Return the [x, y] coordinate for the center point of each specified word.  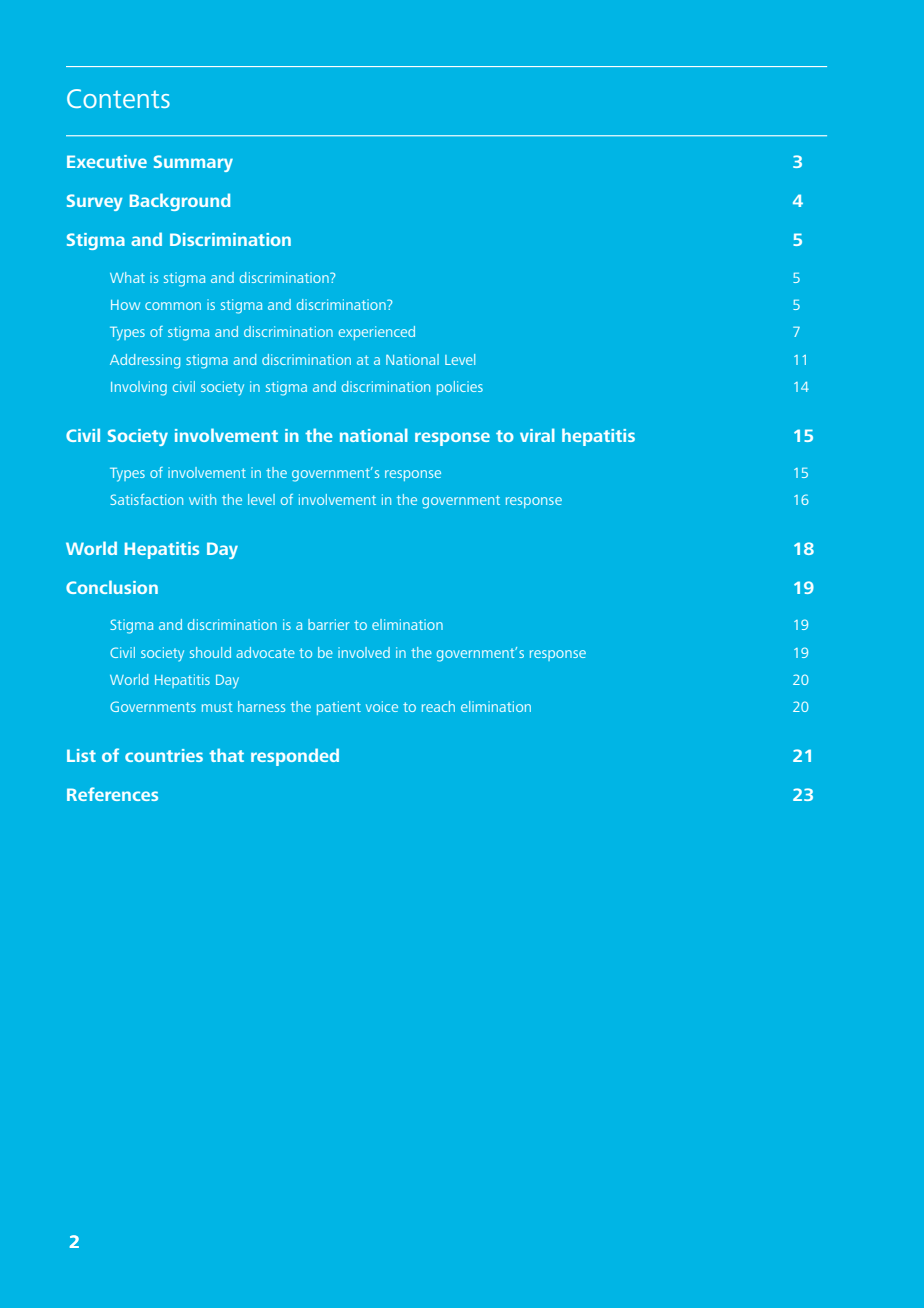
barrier [329, 624]
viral [537, 435]
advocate [265, 652]
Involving [139, 388]
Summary [193, 163]
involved [364, 652]
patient [339, 708]
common [173, 306]
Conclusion [112, 587]
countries [164, 755]
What [127, 277]
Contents [118, 98]
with [202, 499]
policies [460, 388]
